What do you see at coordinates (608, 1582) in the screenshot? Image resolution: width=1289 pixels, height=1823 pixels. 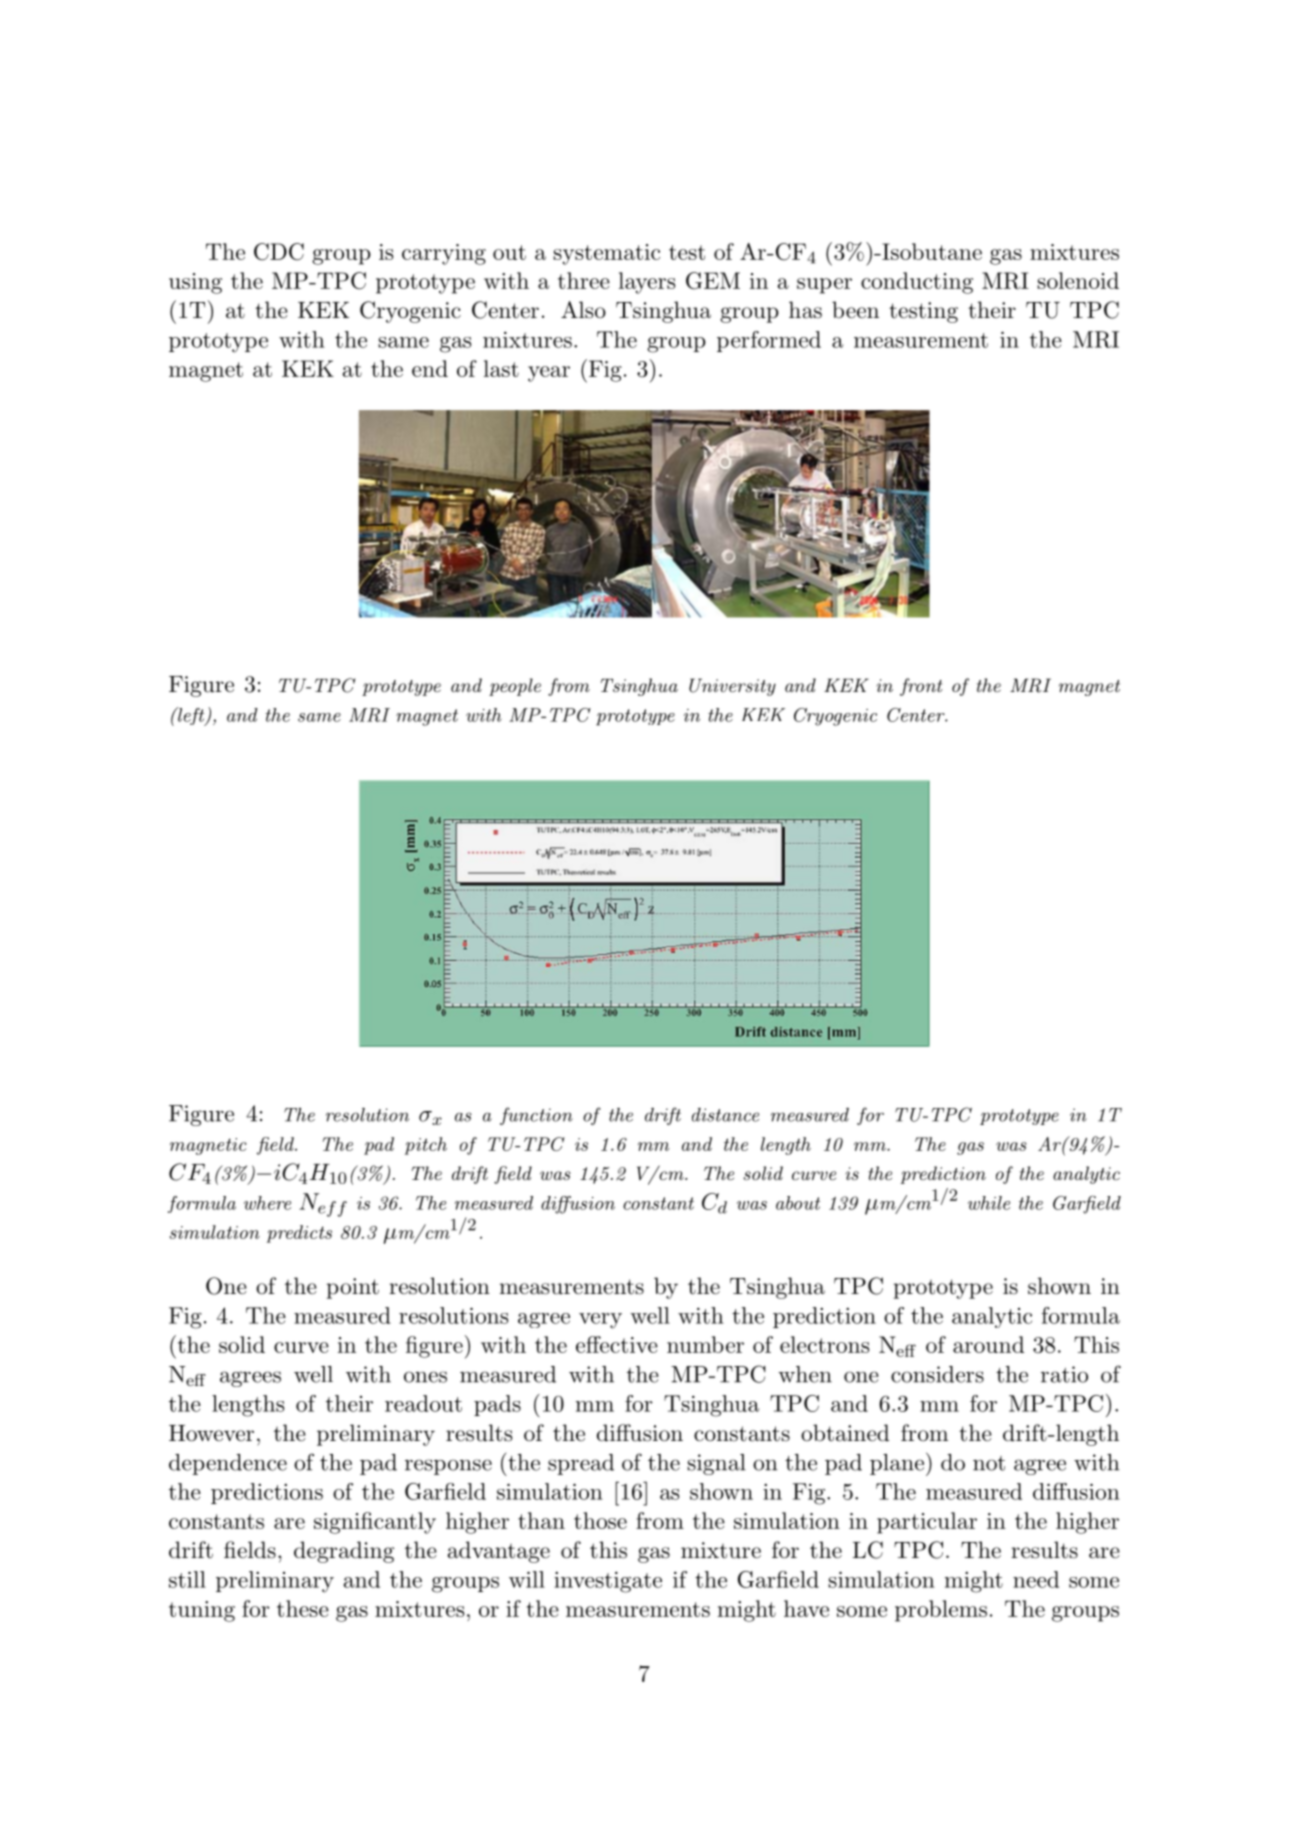 I see `investigate` at bounding box center [608, 1582].
